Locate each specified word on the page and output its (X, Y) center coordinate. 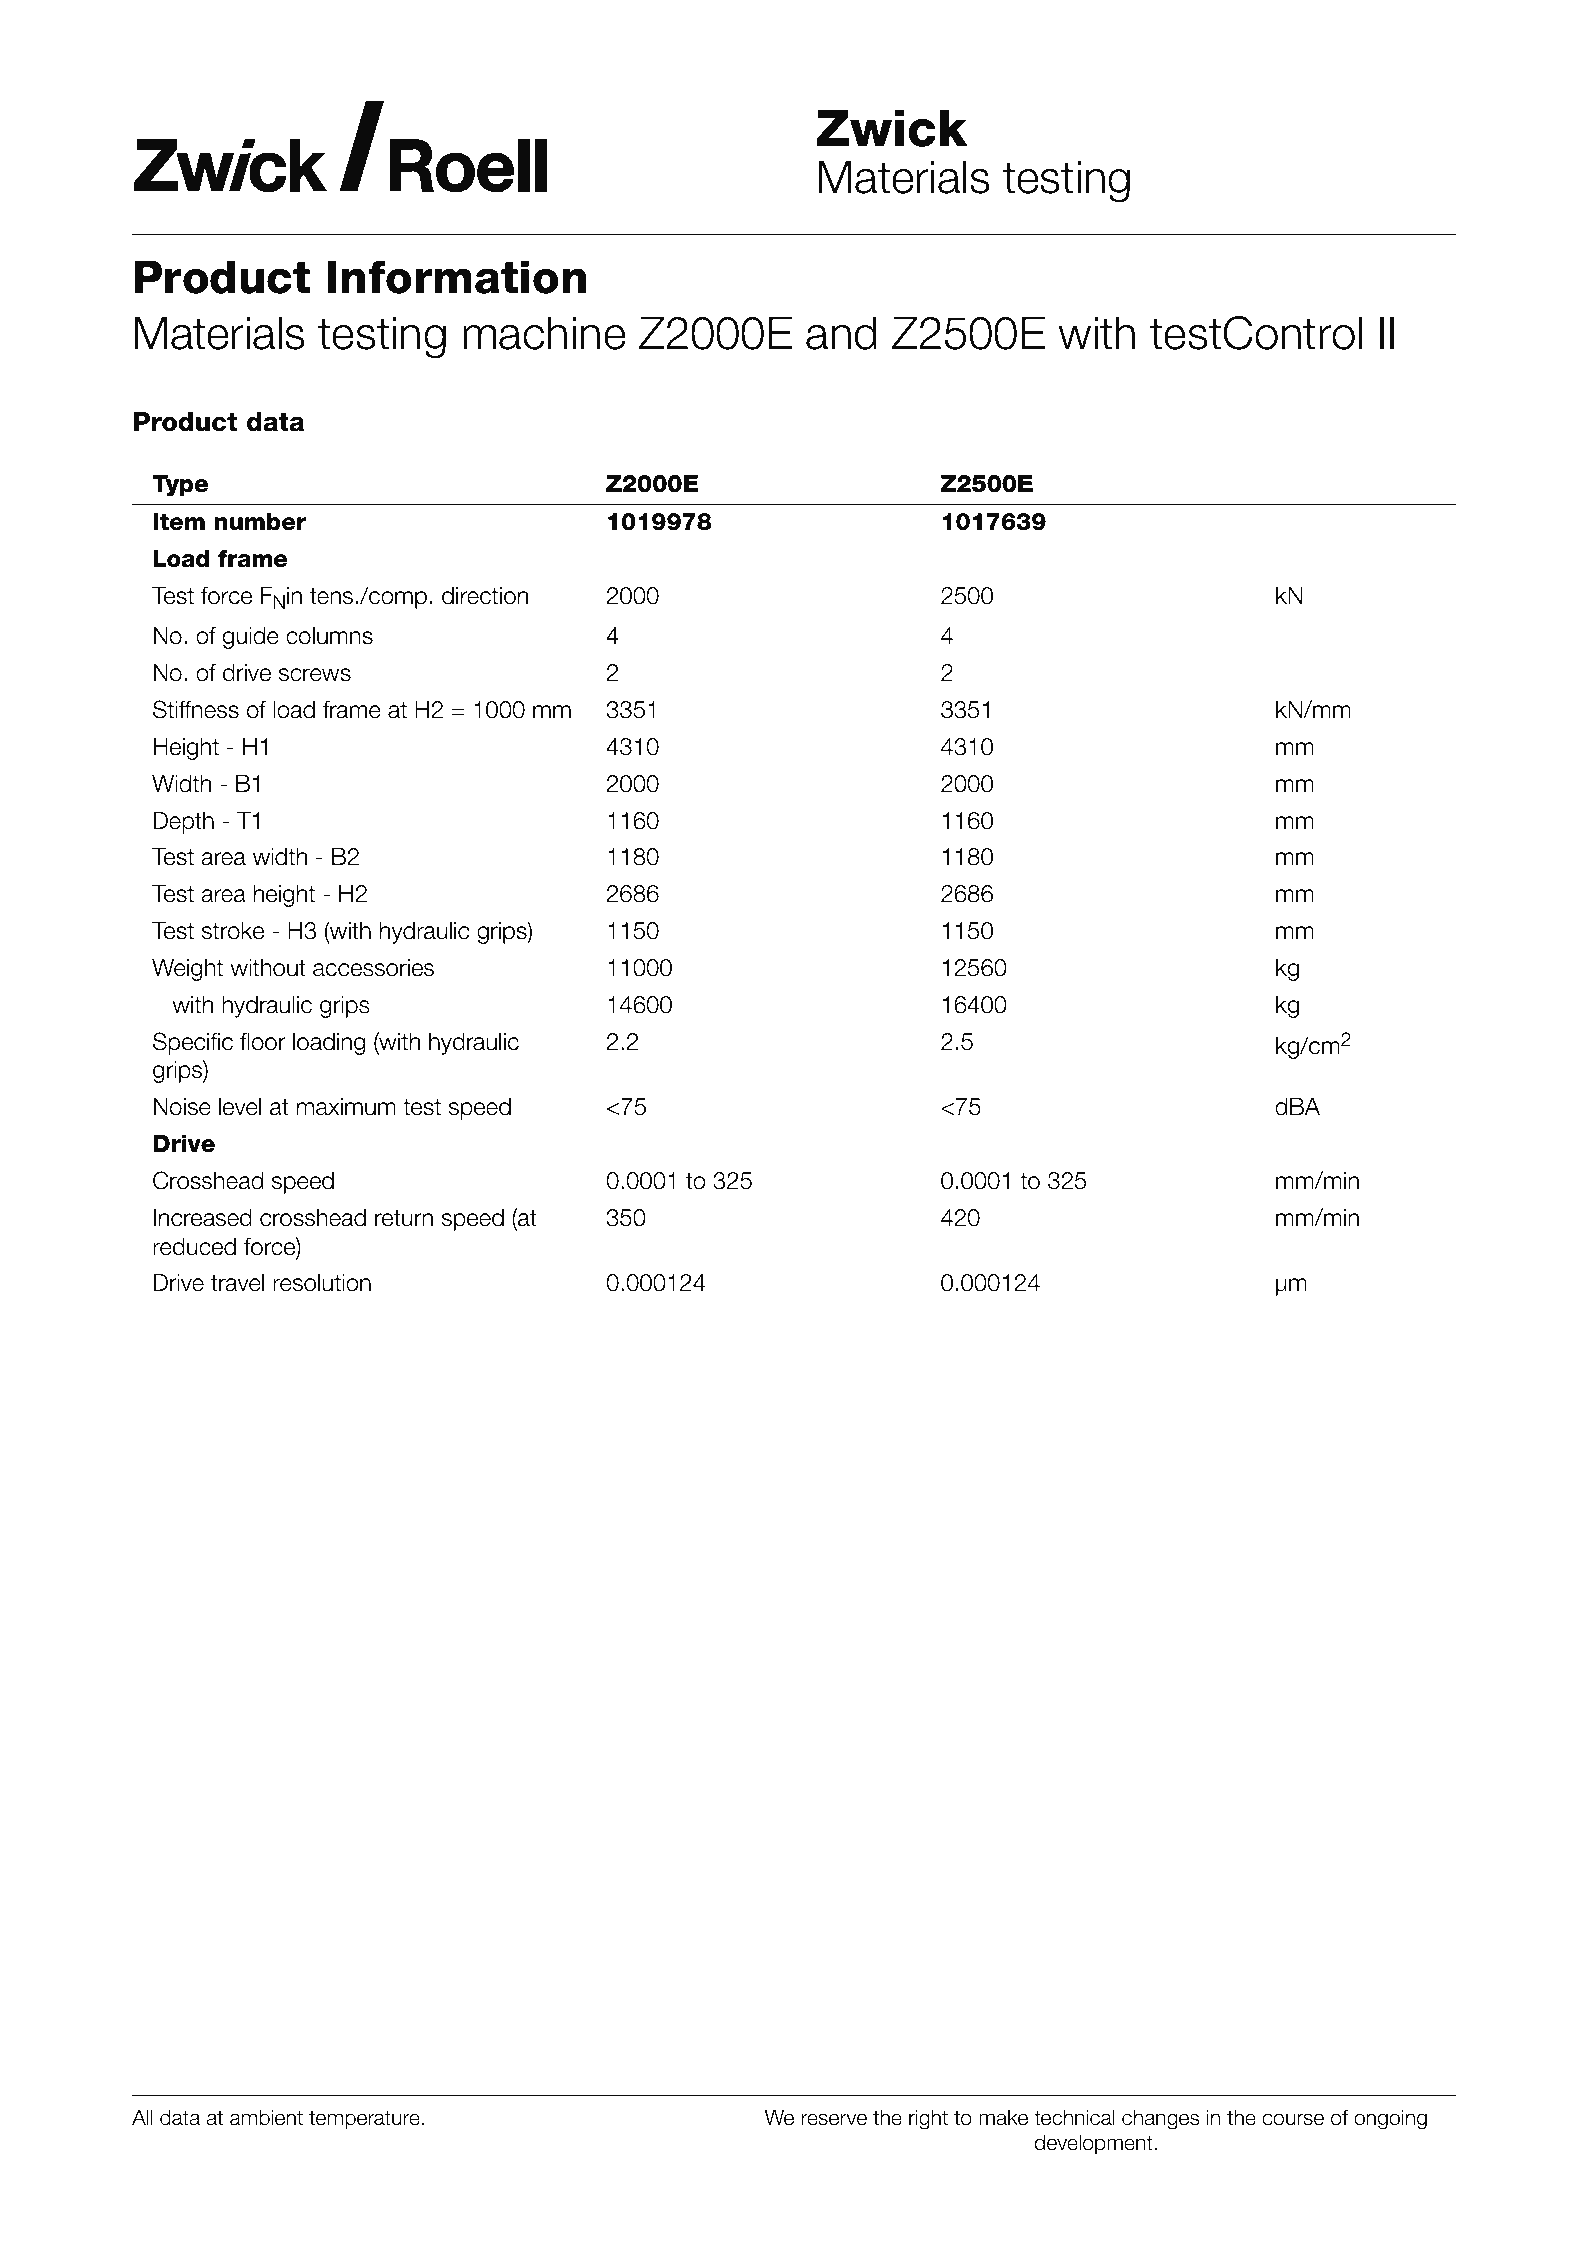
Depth (184, 823)
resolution (322, 1283)
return (404, 1218)
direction (485, 596)
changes (1160, 2119)
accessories (373, 968)
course (1293, 2119)
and (841, 333)
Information (457, 277)
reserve (834, 2119)
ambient (266, 2117)
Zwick (892, 128)
